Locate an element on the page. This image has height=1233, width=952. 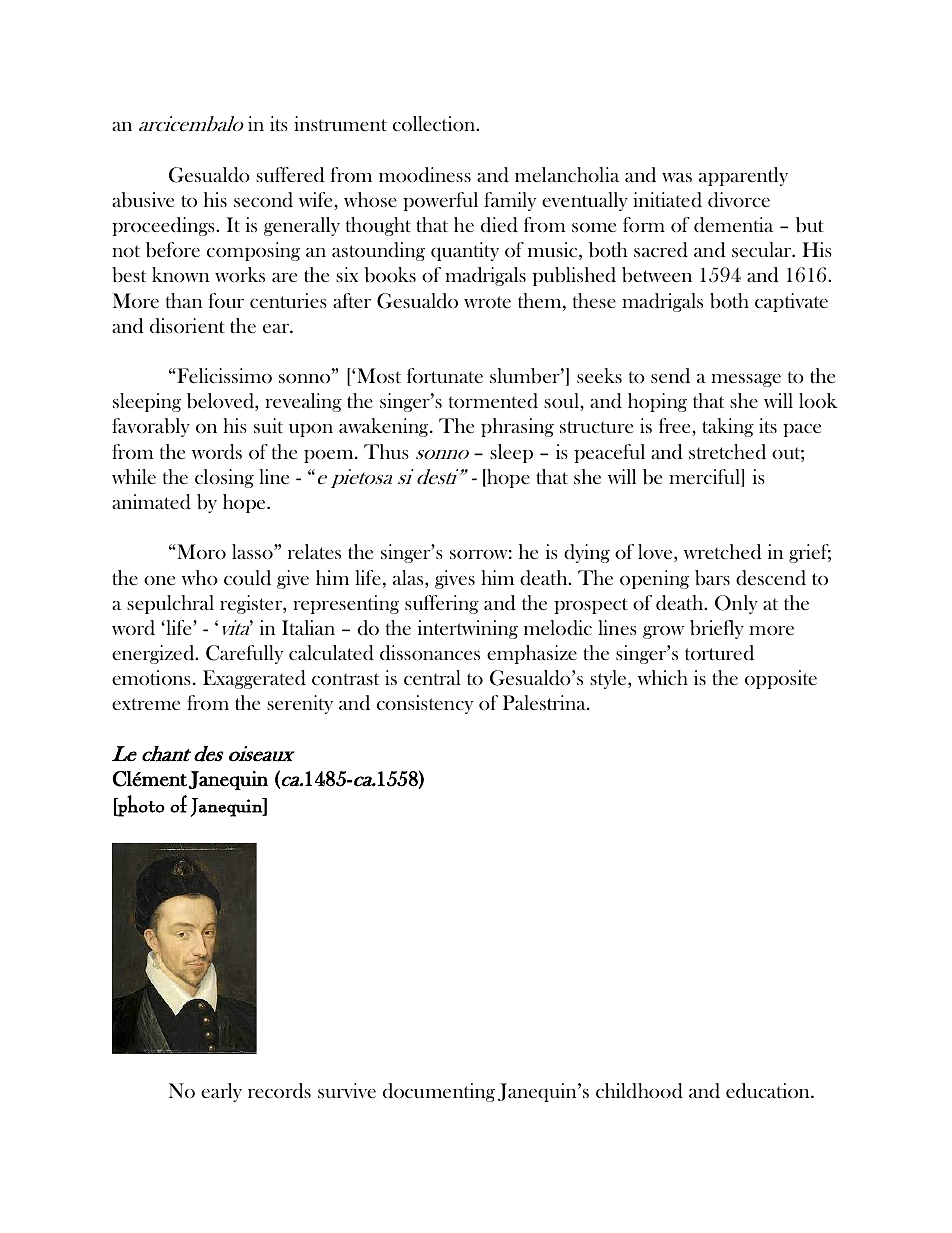
apparently is located at coordinates (743, 176).
